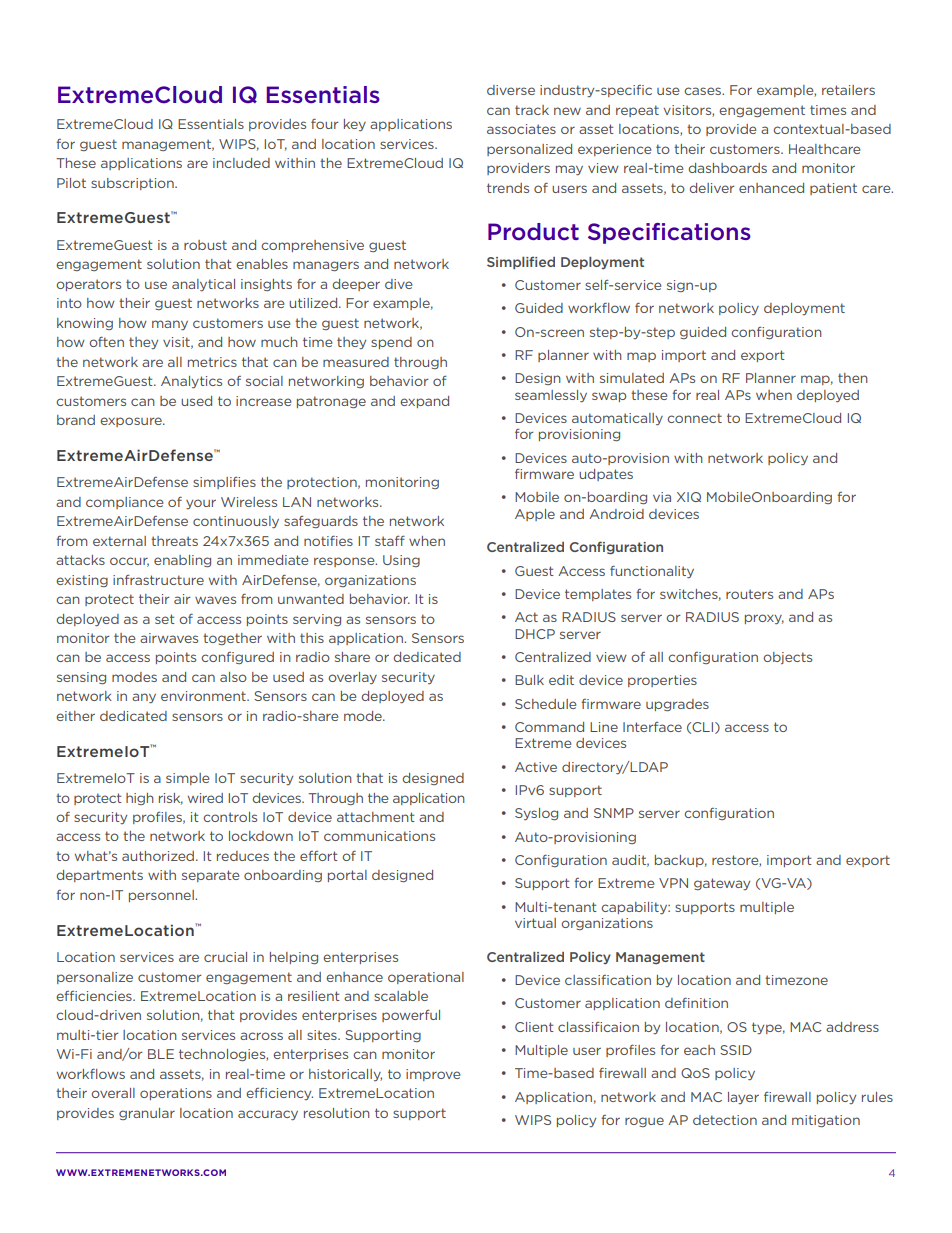  What do you see at coordinates (187, 779) in the screenshot?
I see `simple` at bounding box center [187, 779].
